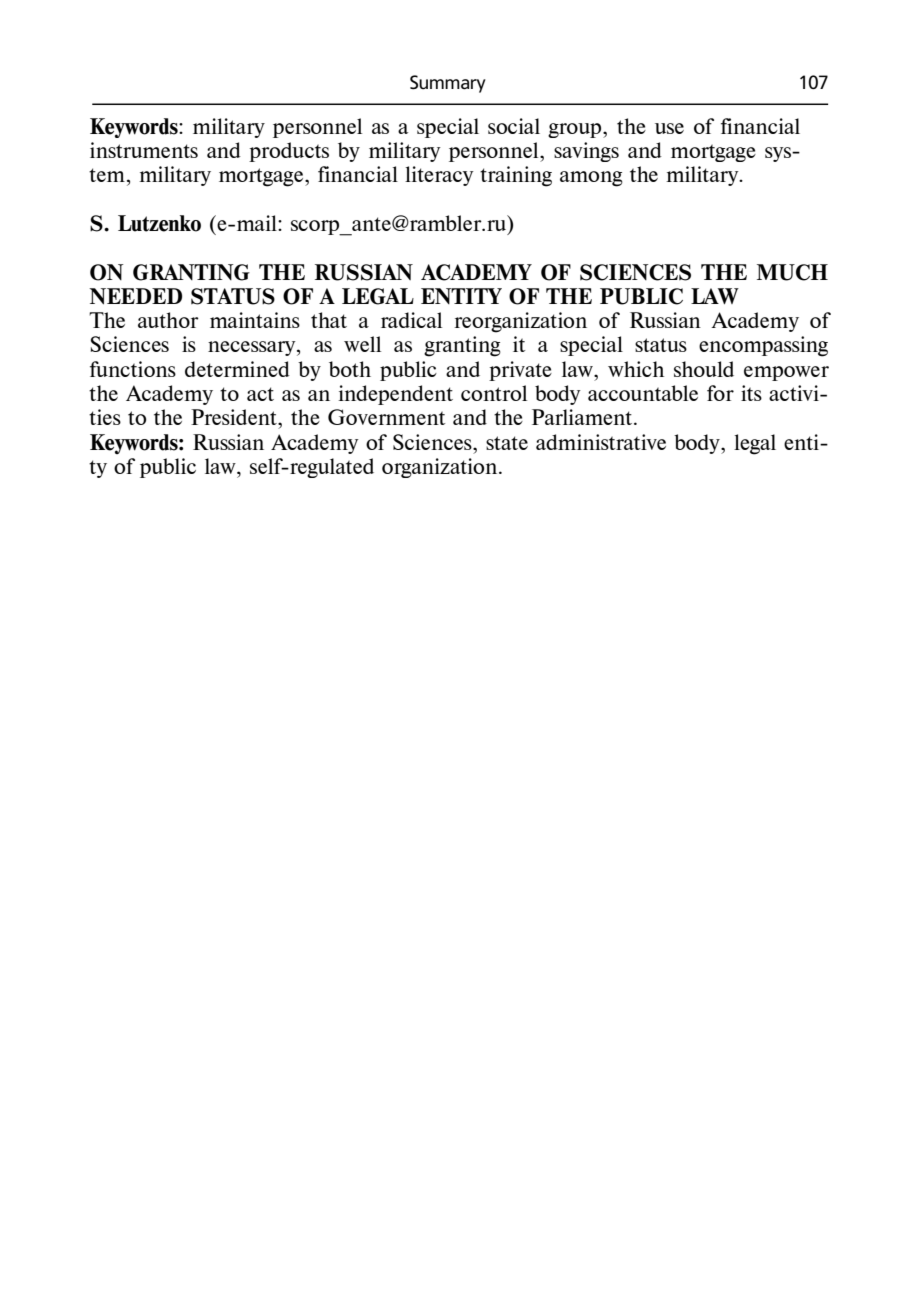  What do you see at coordinates (135, 296) in the document?
I see `NEEDED` at bounding box center [135, 296].
